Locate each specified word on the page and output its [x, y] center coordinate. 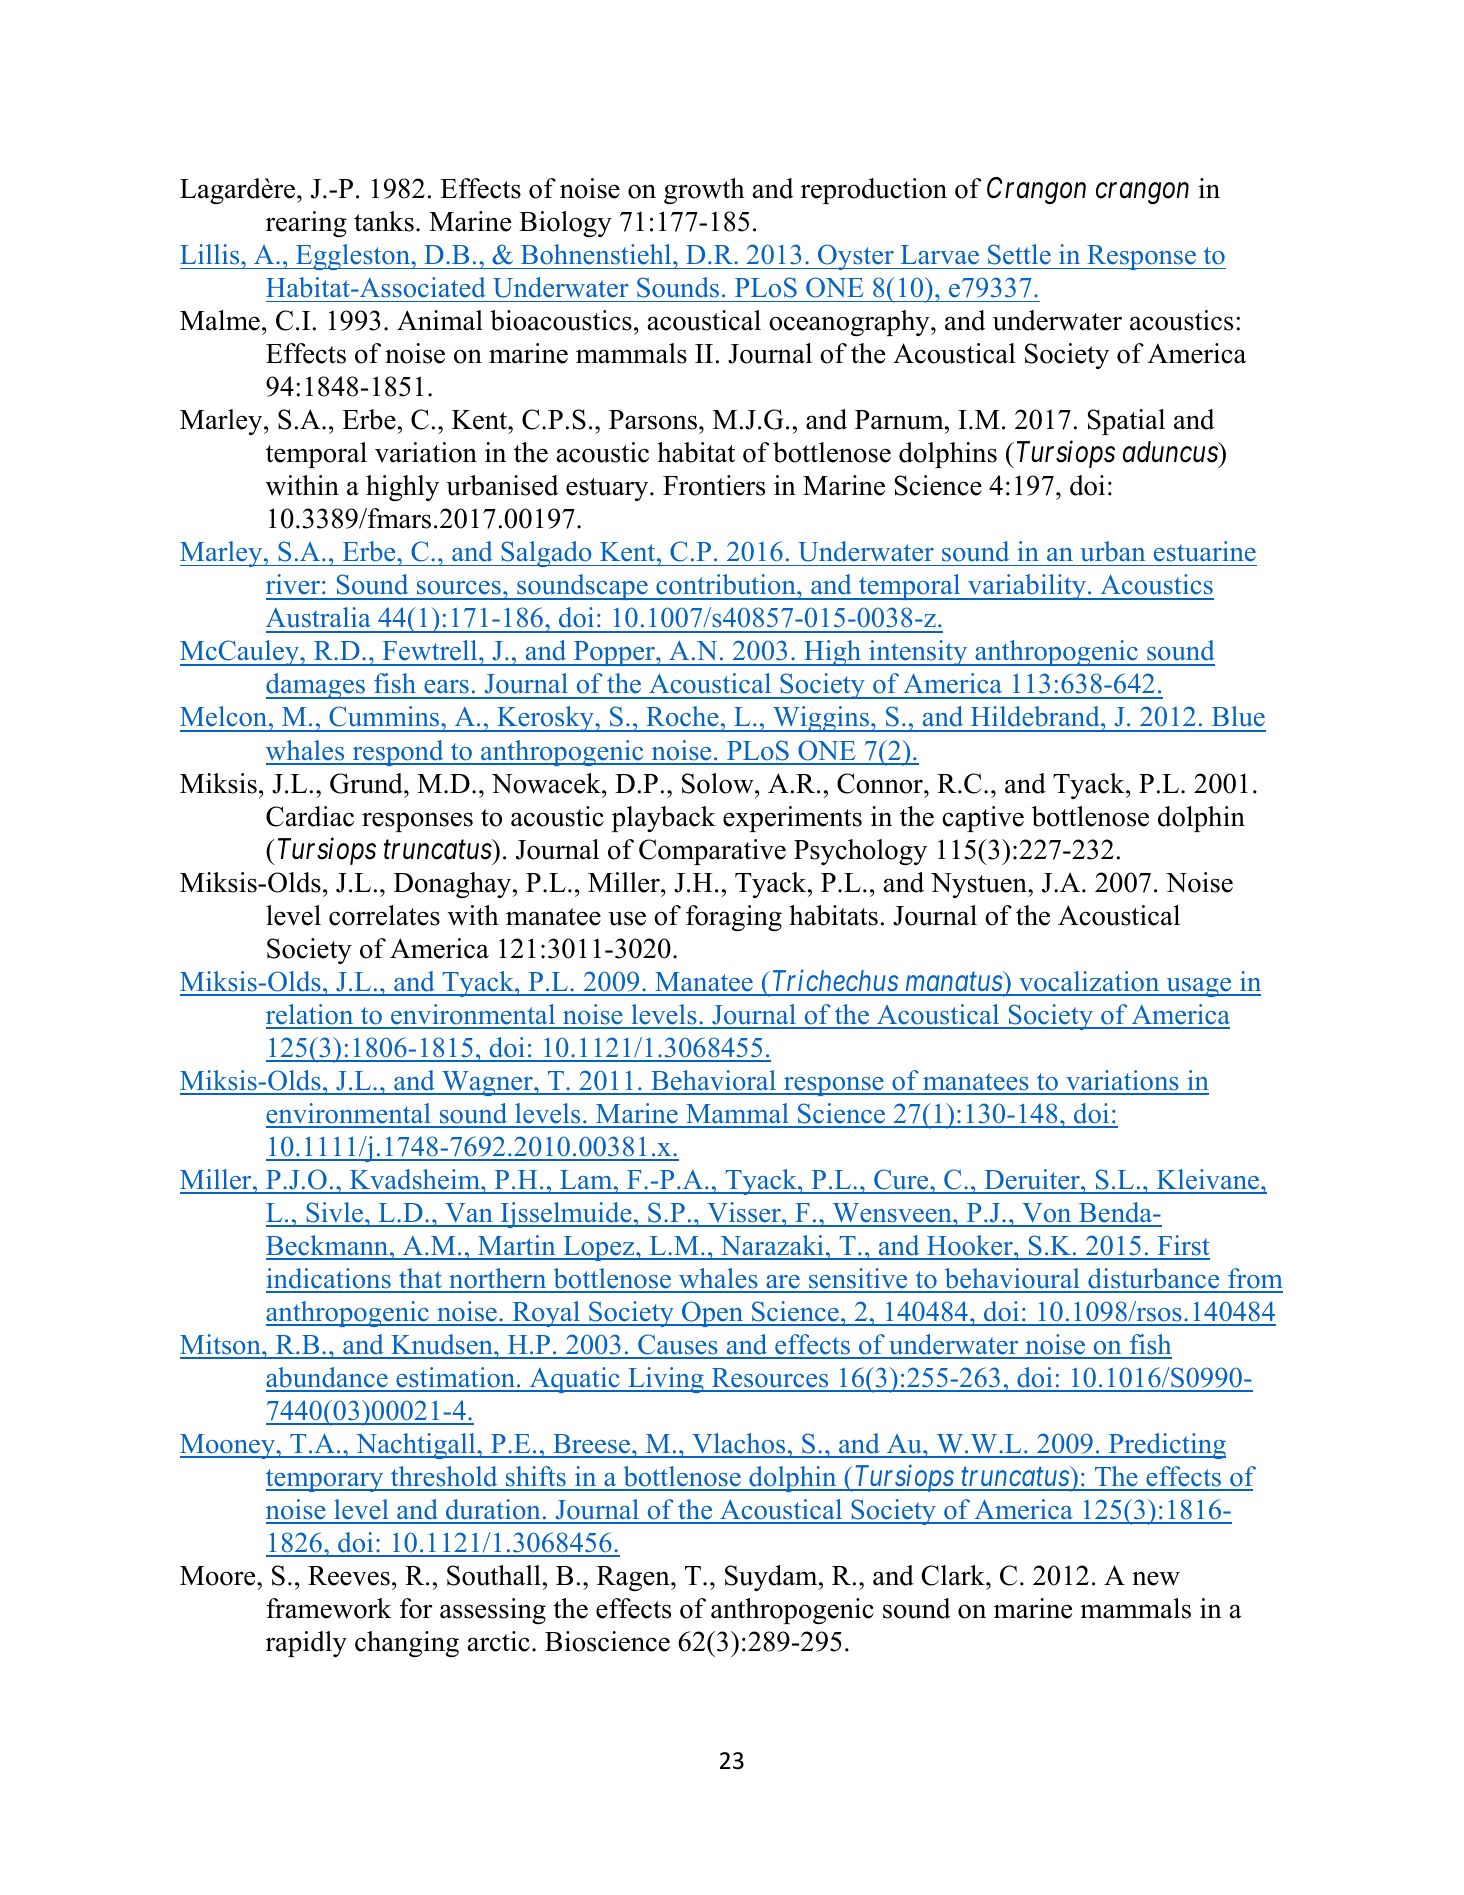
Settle [1019, 254]
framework [329, 1608]
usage [1199, 987]
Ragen [634, 1578]
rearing [306, 224]
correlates [384, 915]
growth [704, 191]
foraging [734, 918]
